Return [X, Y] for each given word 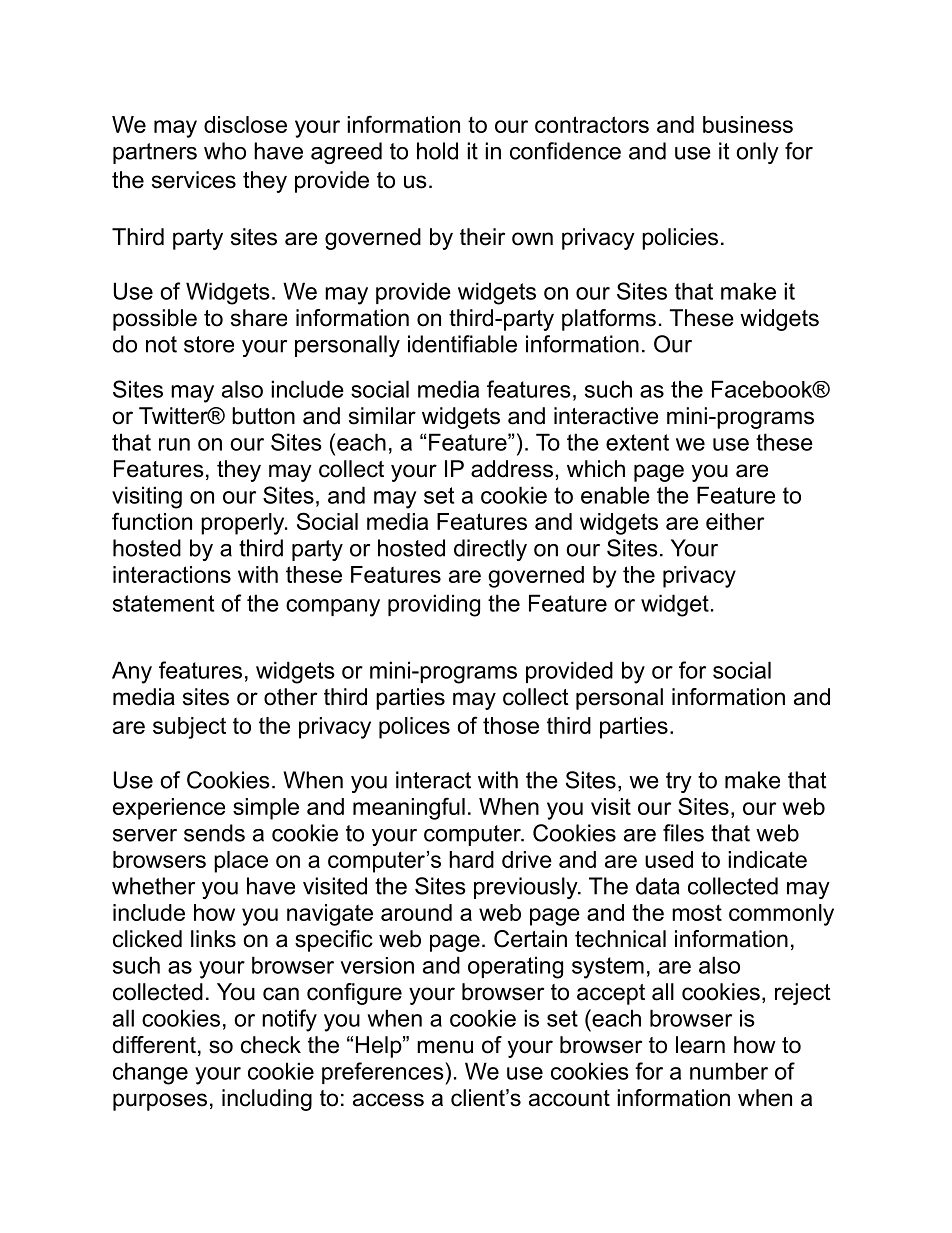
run [174, 444]
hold [437, 151]
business [748, 124]
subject [189, 728]
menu [445, 1047]
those [511, 725]
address [512, 469]
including [267, 1100]
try [679, 782]
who [225, 151]
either [735, 521]
